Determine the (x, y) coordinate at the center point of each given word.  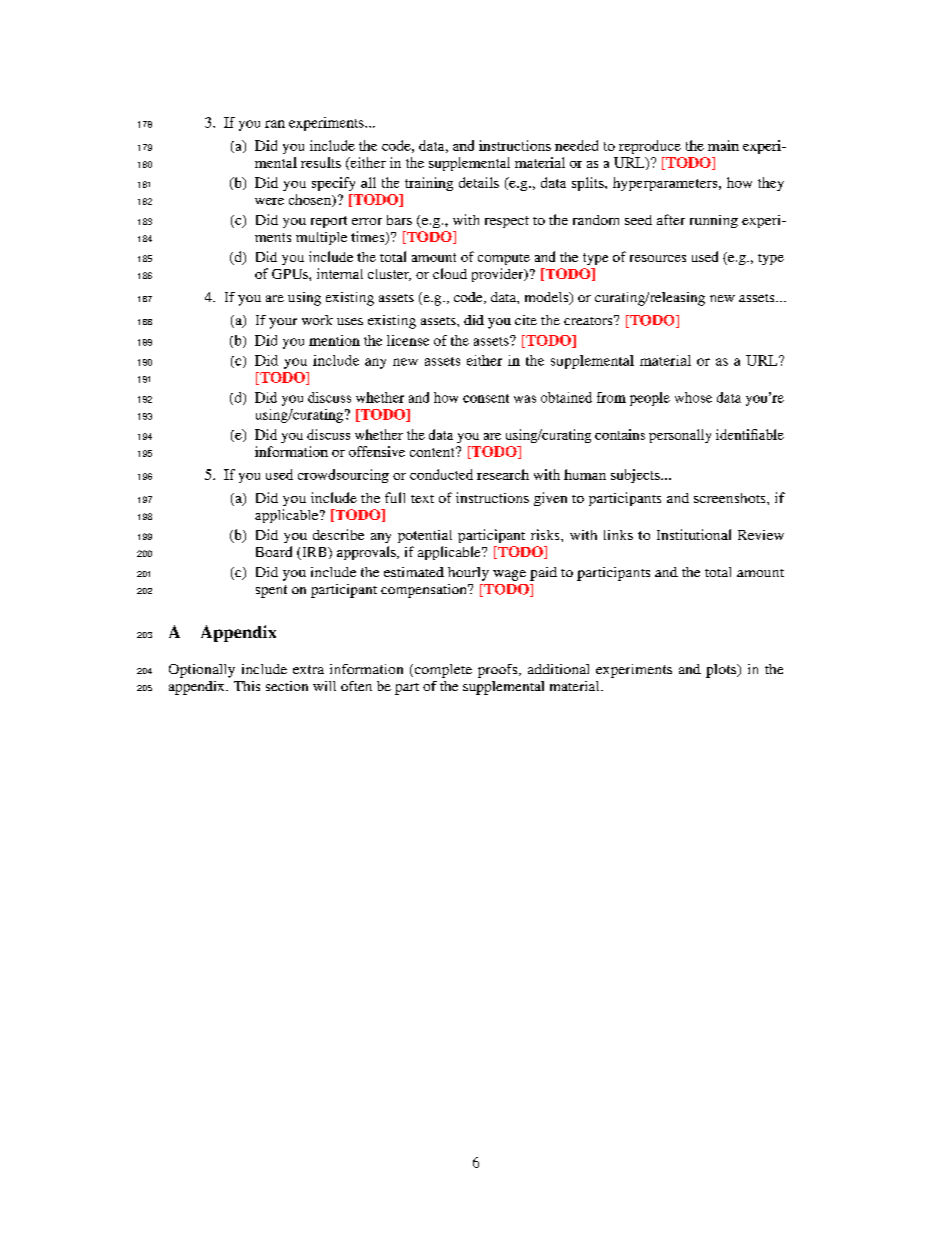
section (287, 686)
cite (526, 320)
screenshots (731, 498)
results (321, 162)
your (283, 323)
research (503, 474)
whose (693, 397)
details (479, 182)
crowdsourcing (343, 476)
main (723, 145)
